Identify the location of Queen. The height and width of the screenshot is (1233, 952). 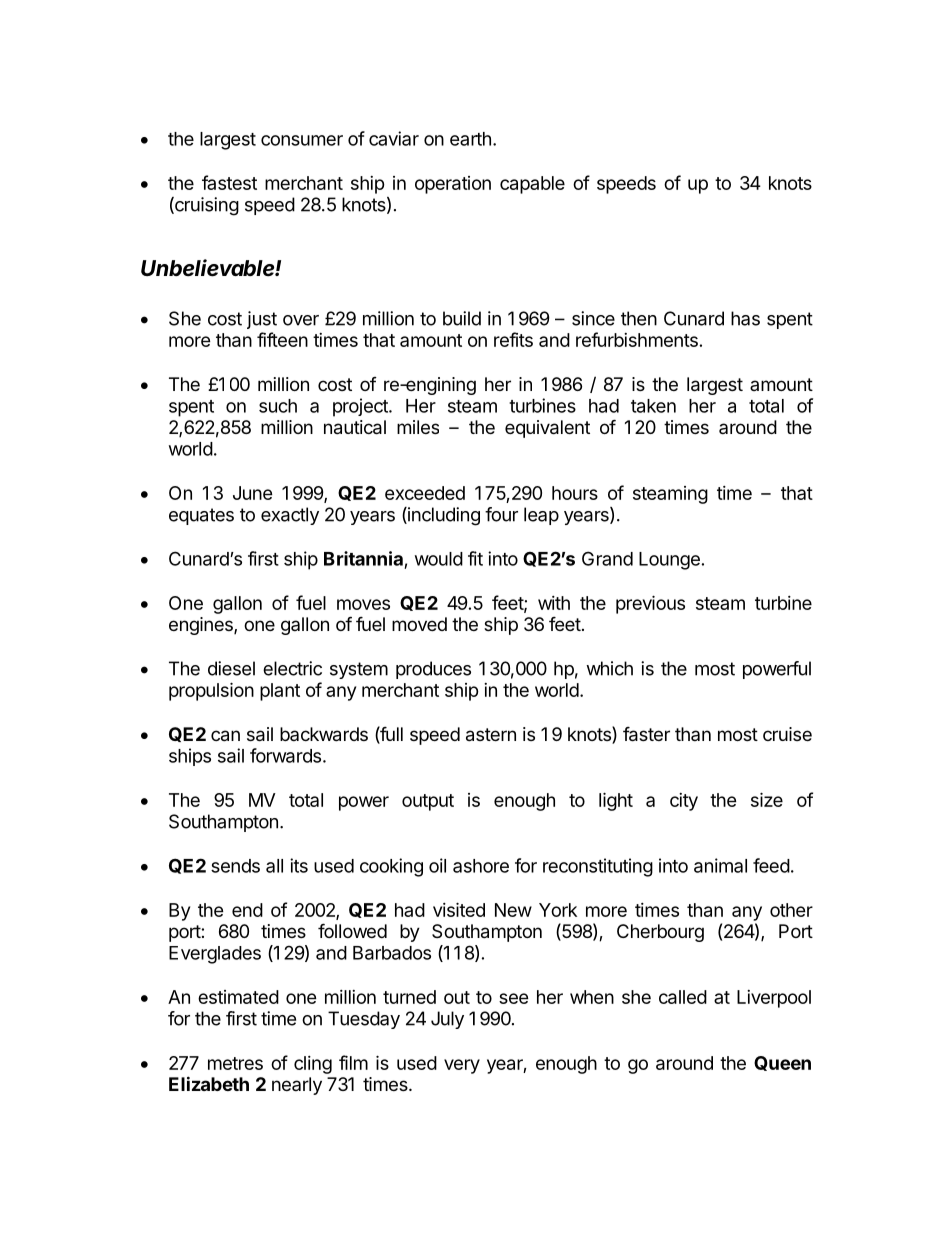
(782, 1063).
